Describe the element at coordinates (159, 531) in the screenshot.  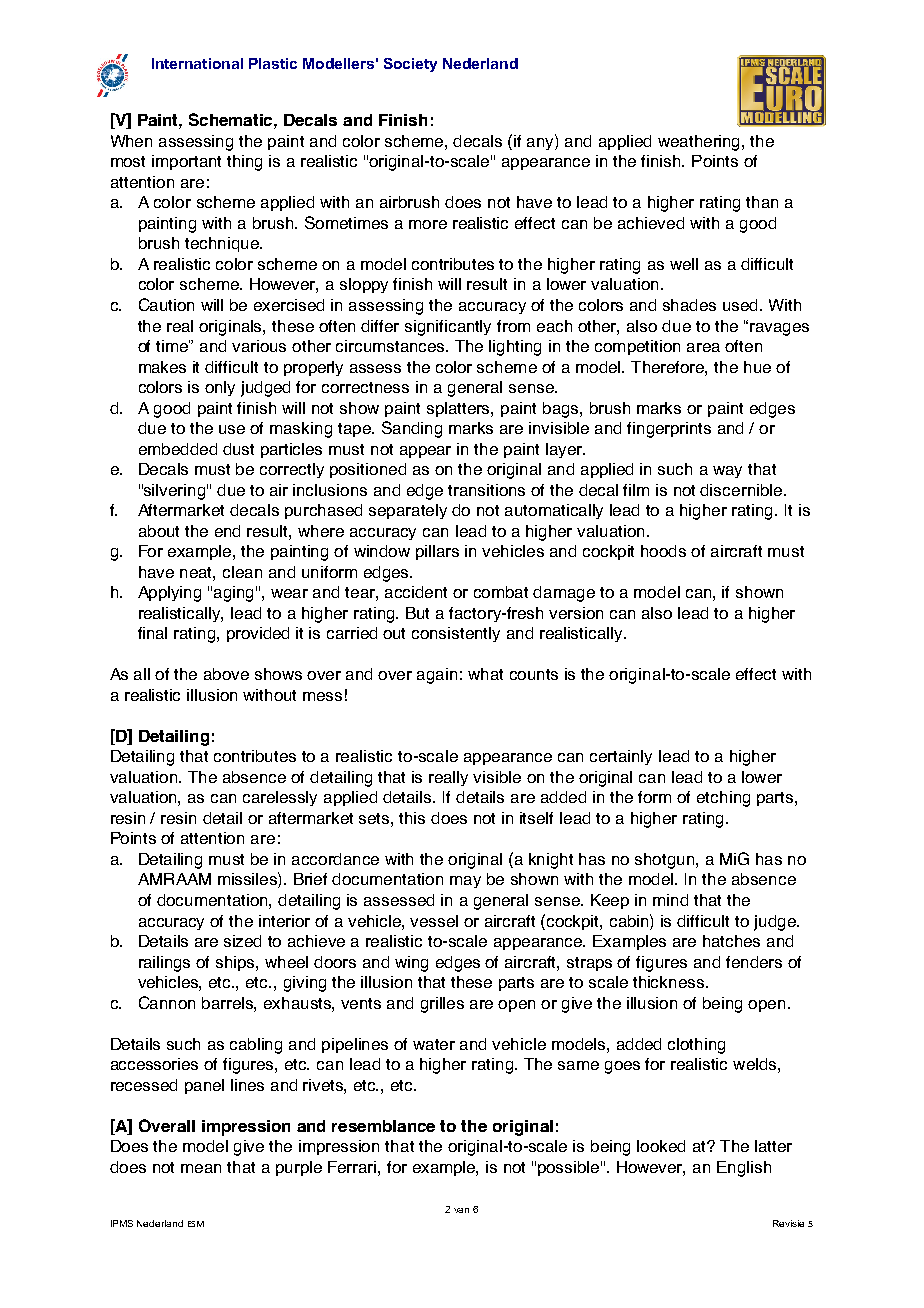
I see `about` at that location.
